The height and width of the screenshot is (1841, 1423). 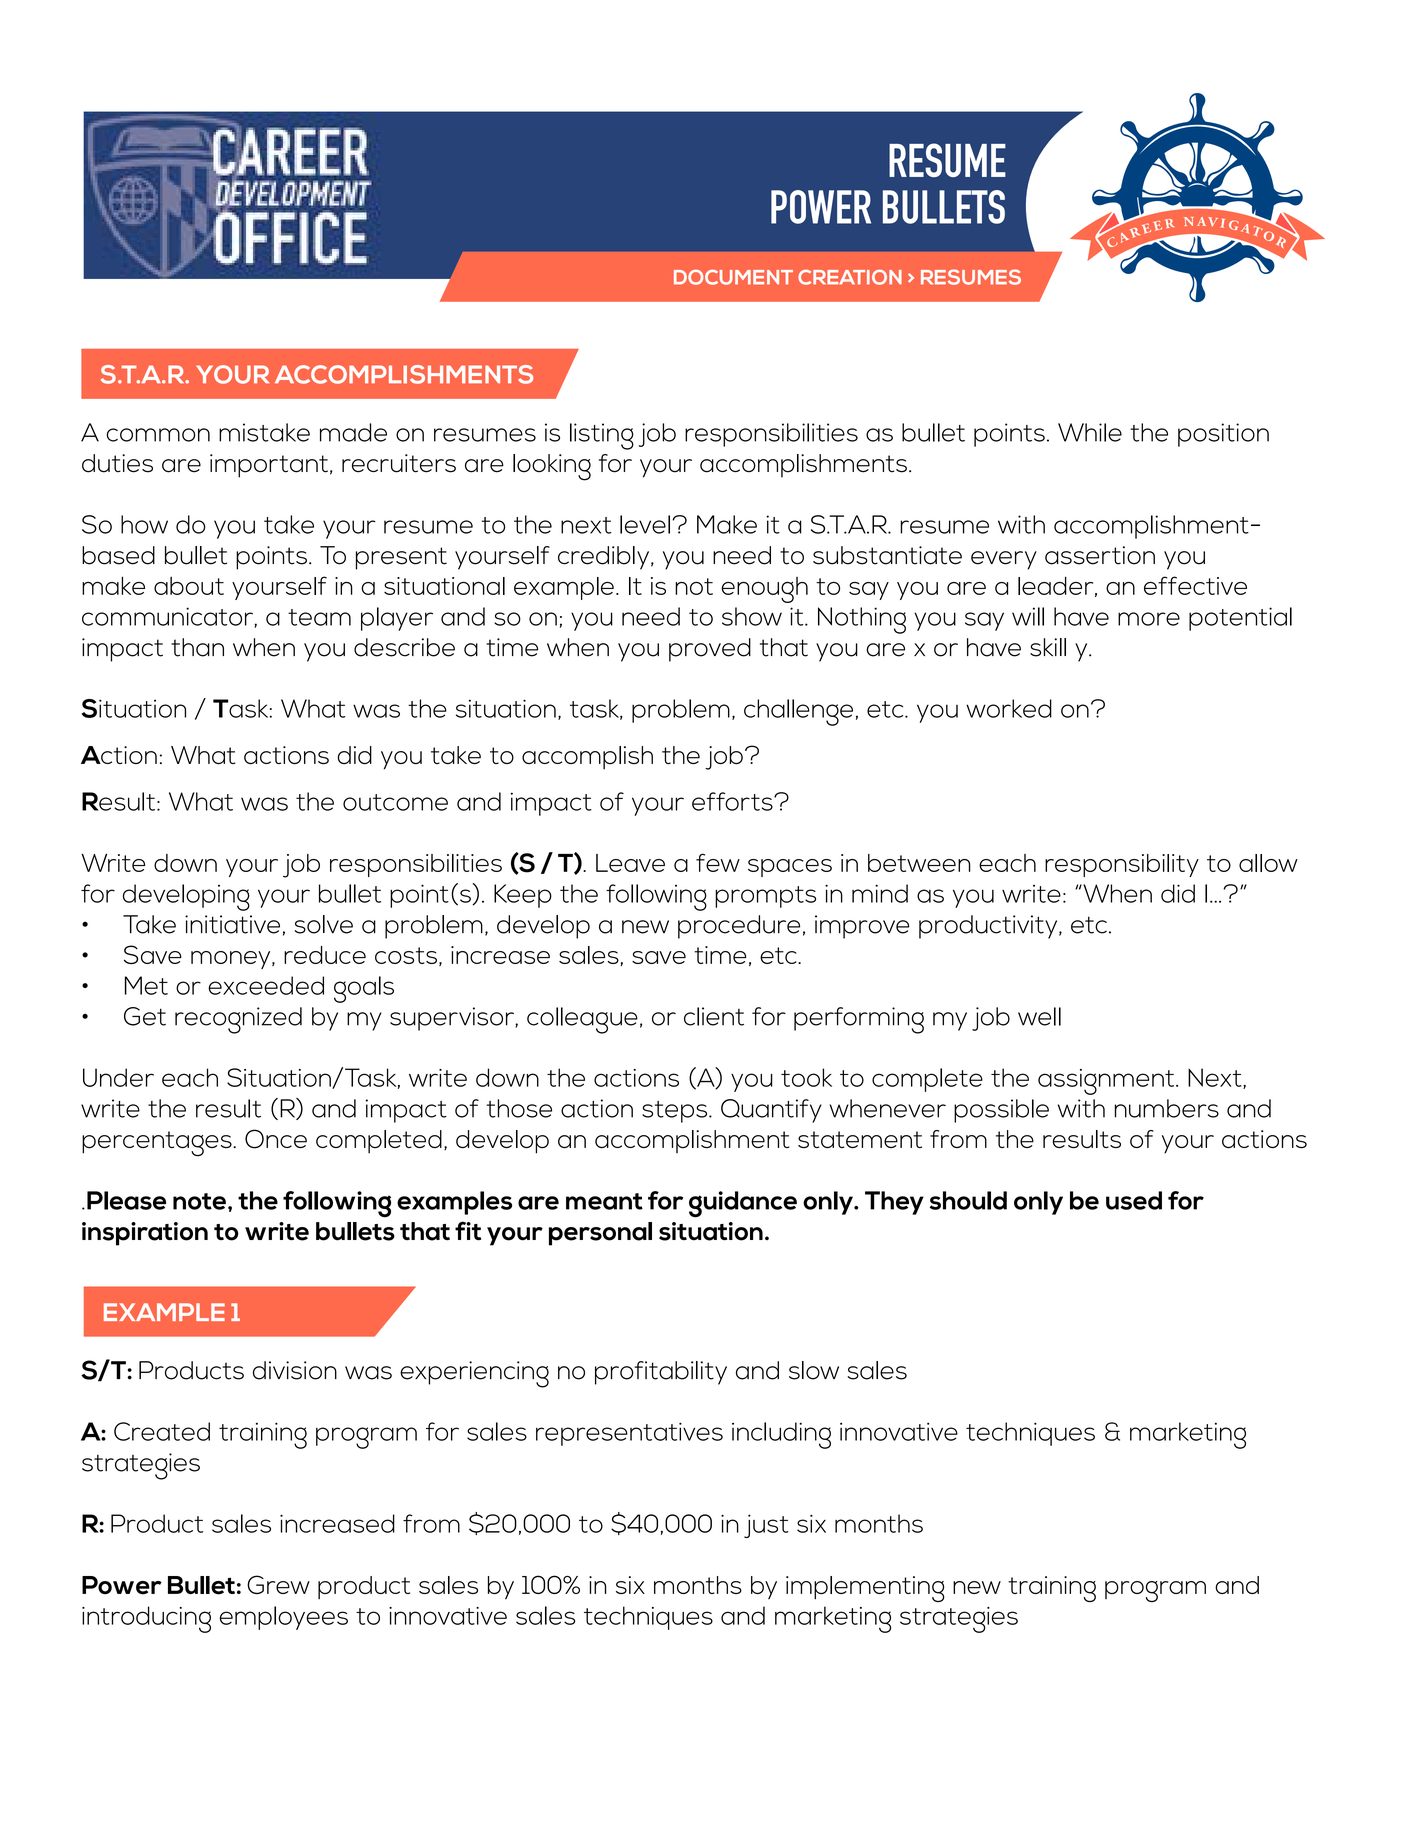 I want to click on responsibility, so click(x=1122, y=865).
